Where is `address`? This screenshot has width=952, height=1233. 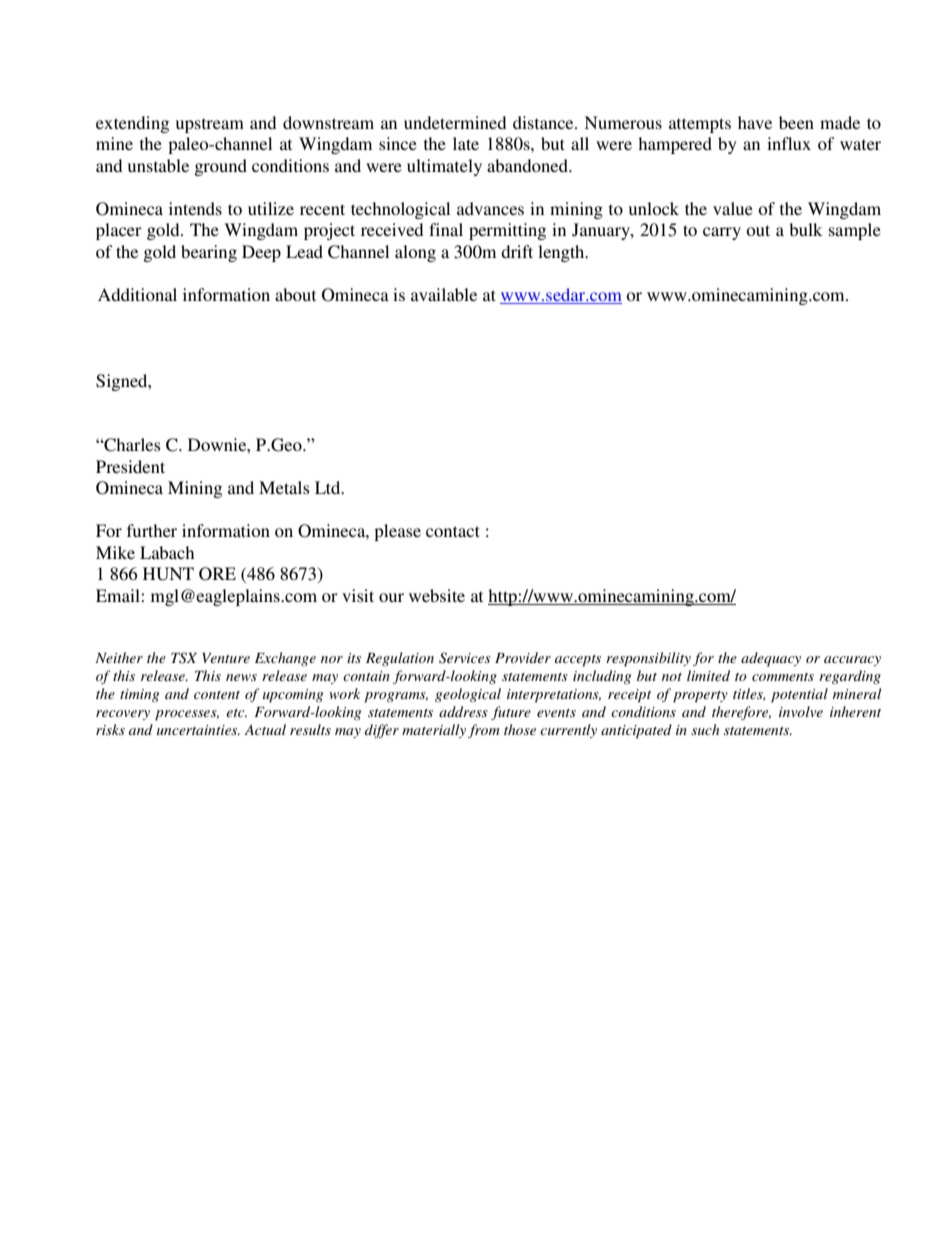
address is located at coordinates (463, 711).
